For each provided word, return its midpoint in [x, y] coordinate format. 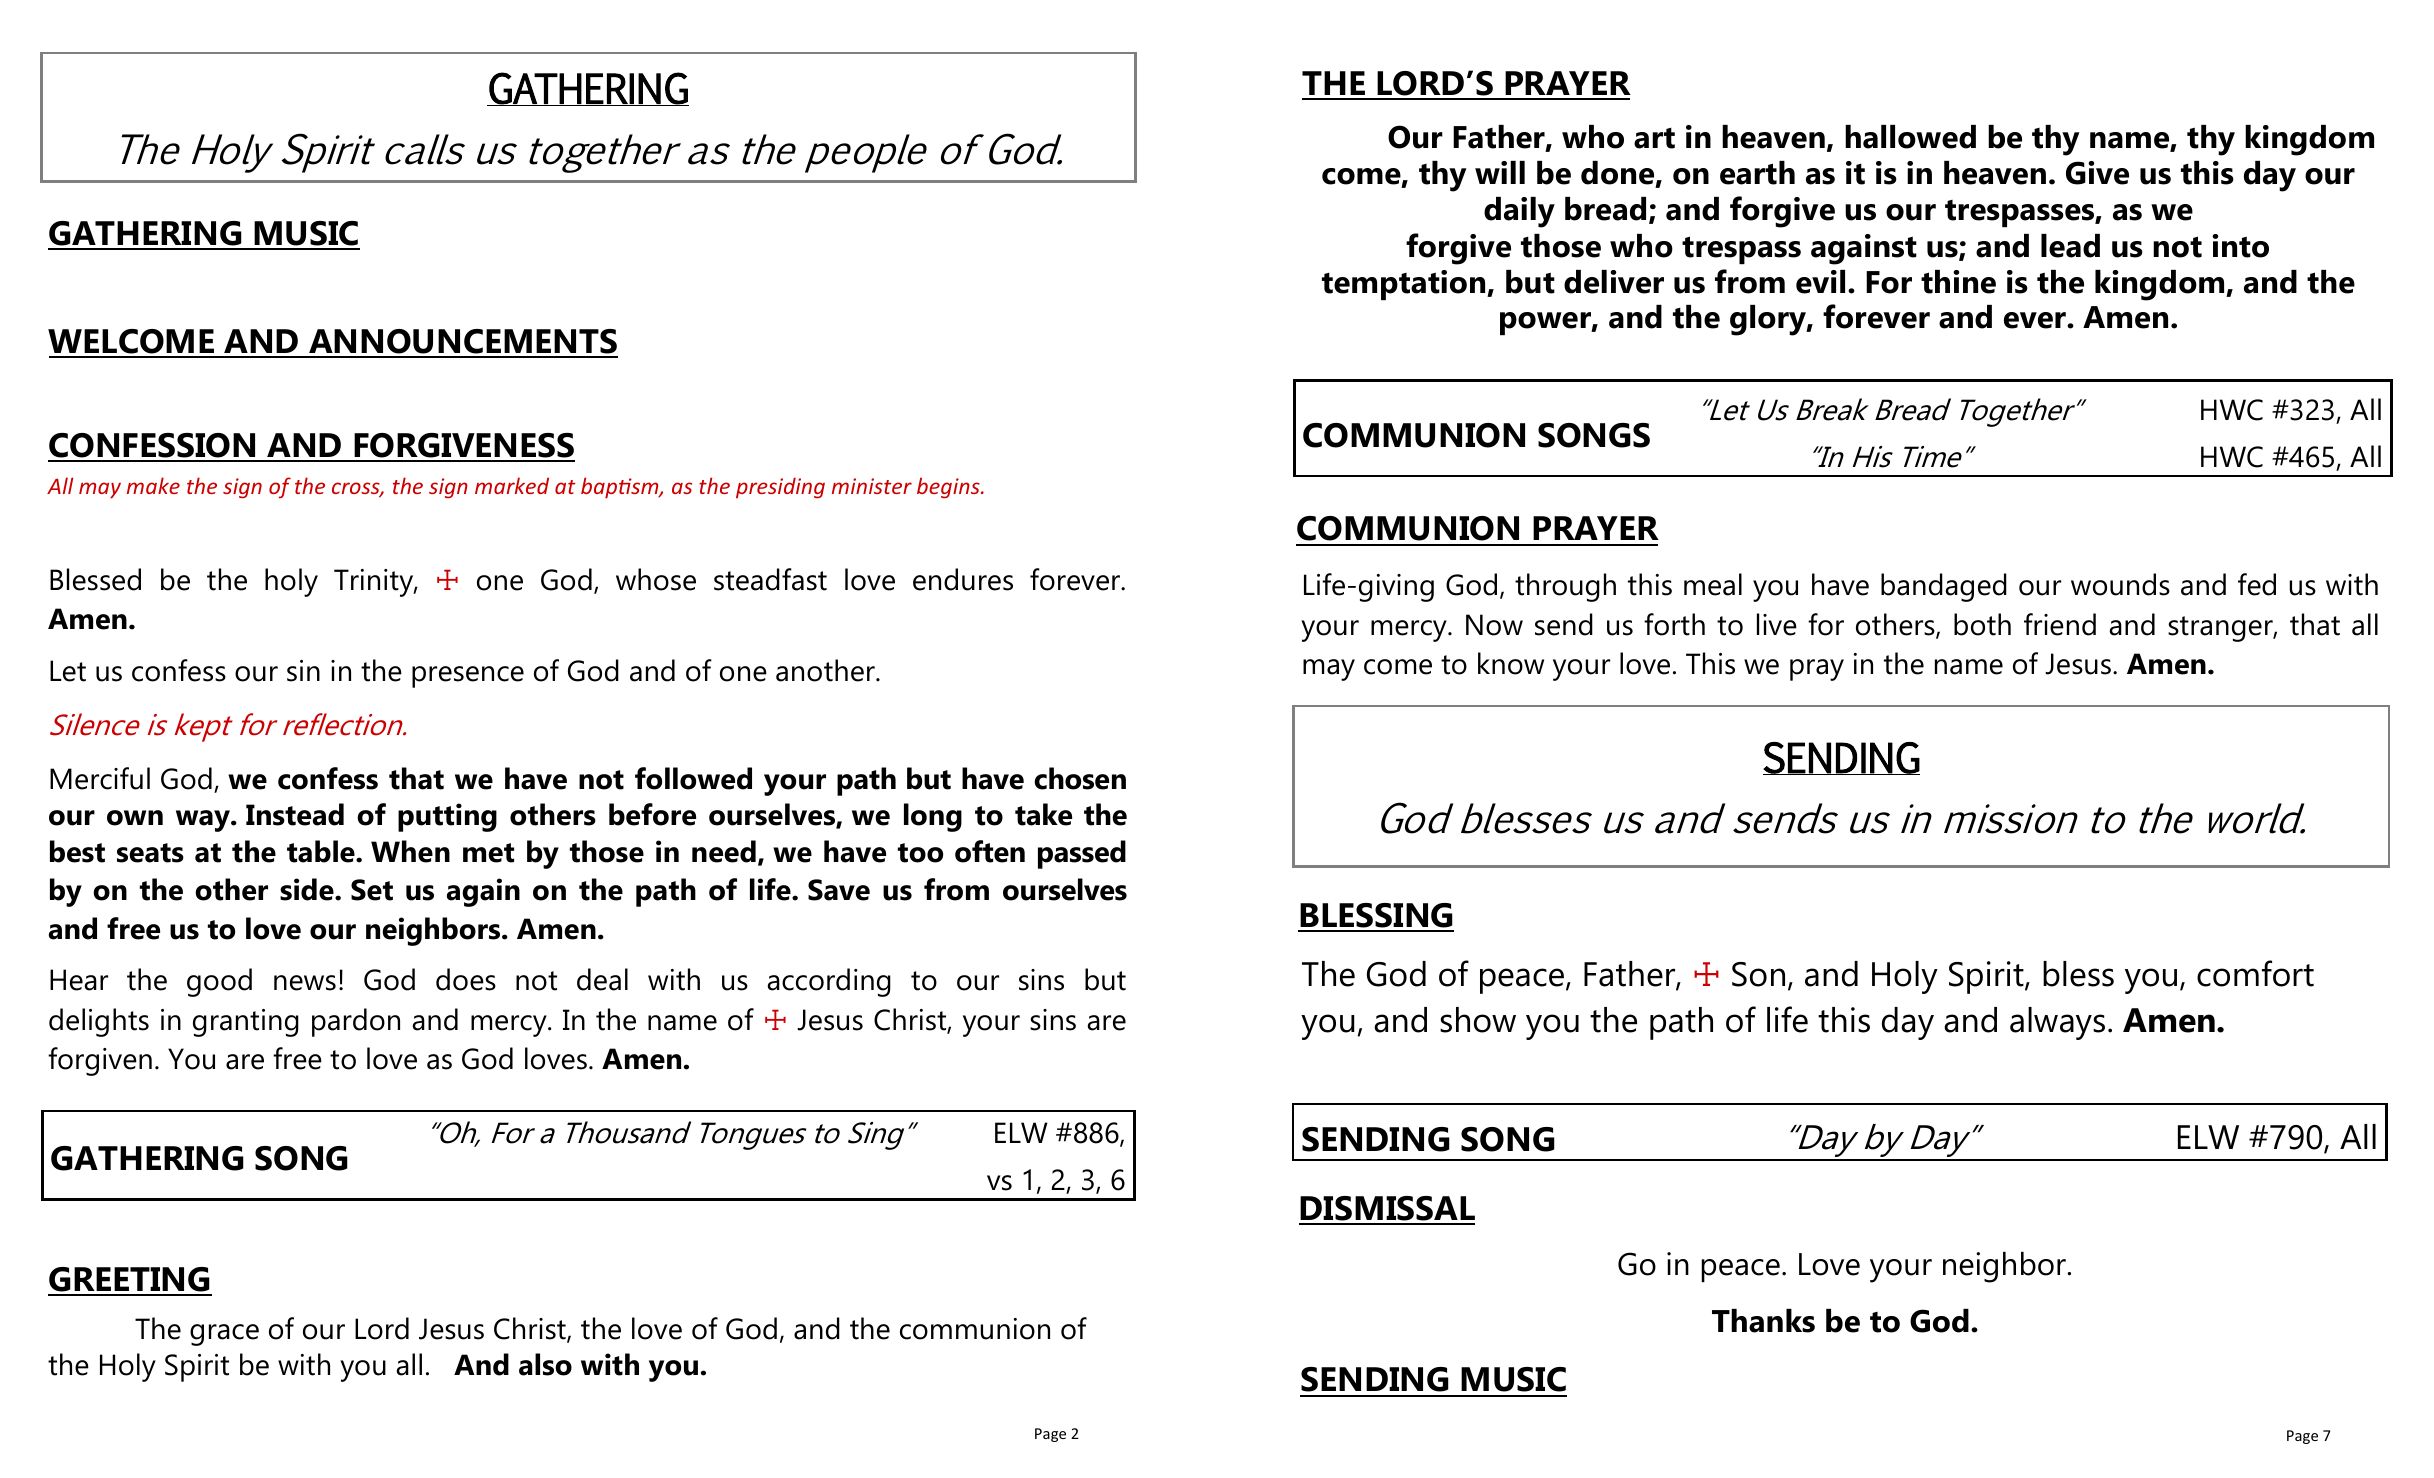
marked [512, 485]
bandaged [1944, 587]
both [1982, 624]
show [1478, 1020]
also [545, 1364]
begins [949, 488]
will [1500, 172]
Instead [295, 814]
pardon [356, 1022]
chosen [1080, 778]
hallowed [1910, 137]
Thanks [1763, 1321]
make [153, 485]
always [2057, 1023]
